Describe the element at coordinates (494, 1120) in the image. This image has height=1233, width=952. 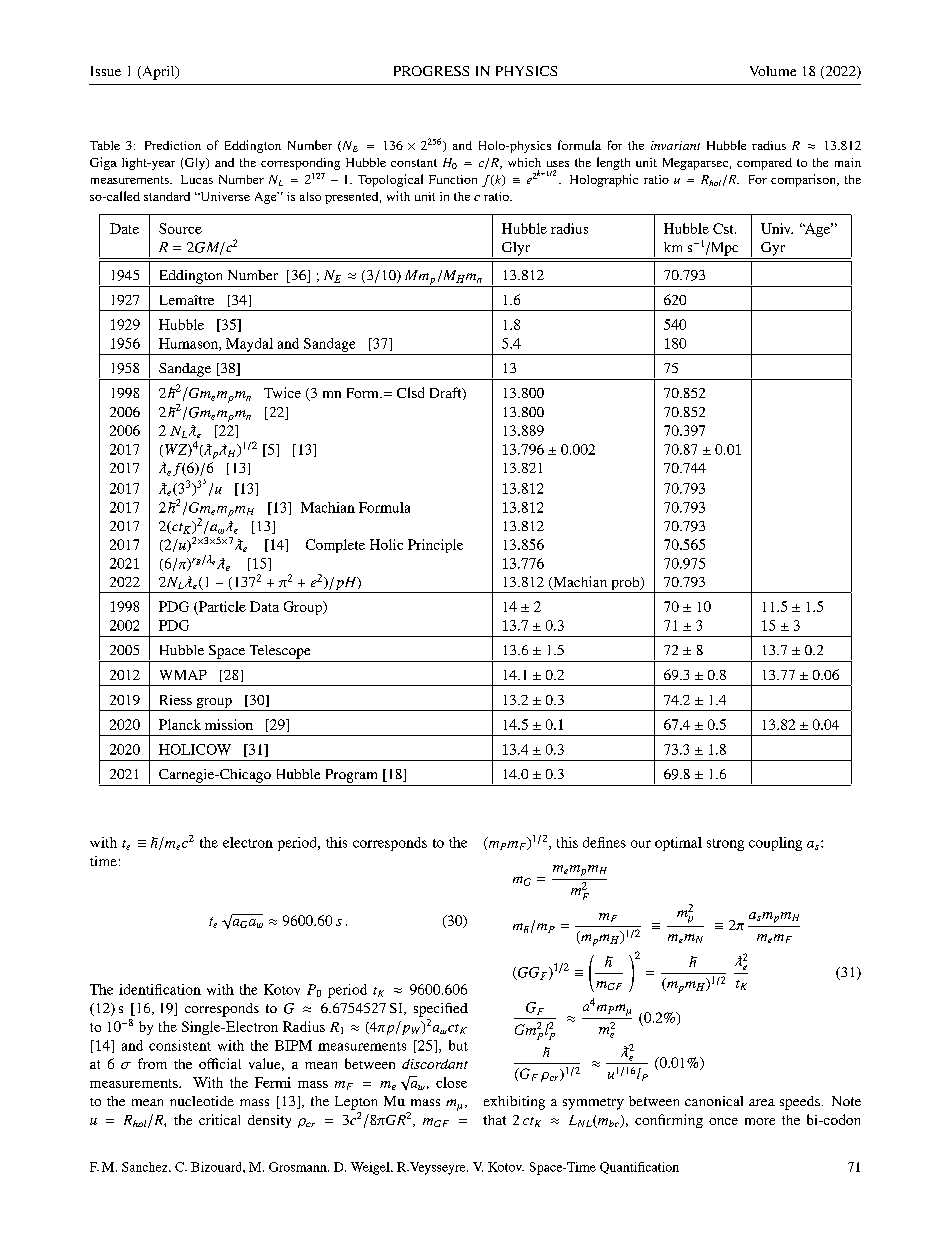
I see `that` at that location.
